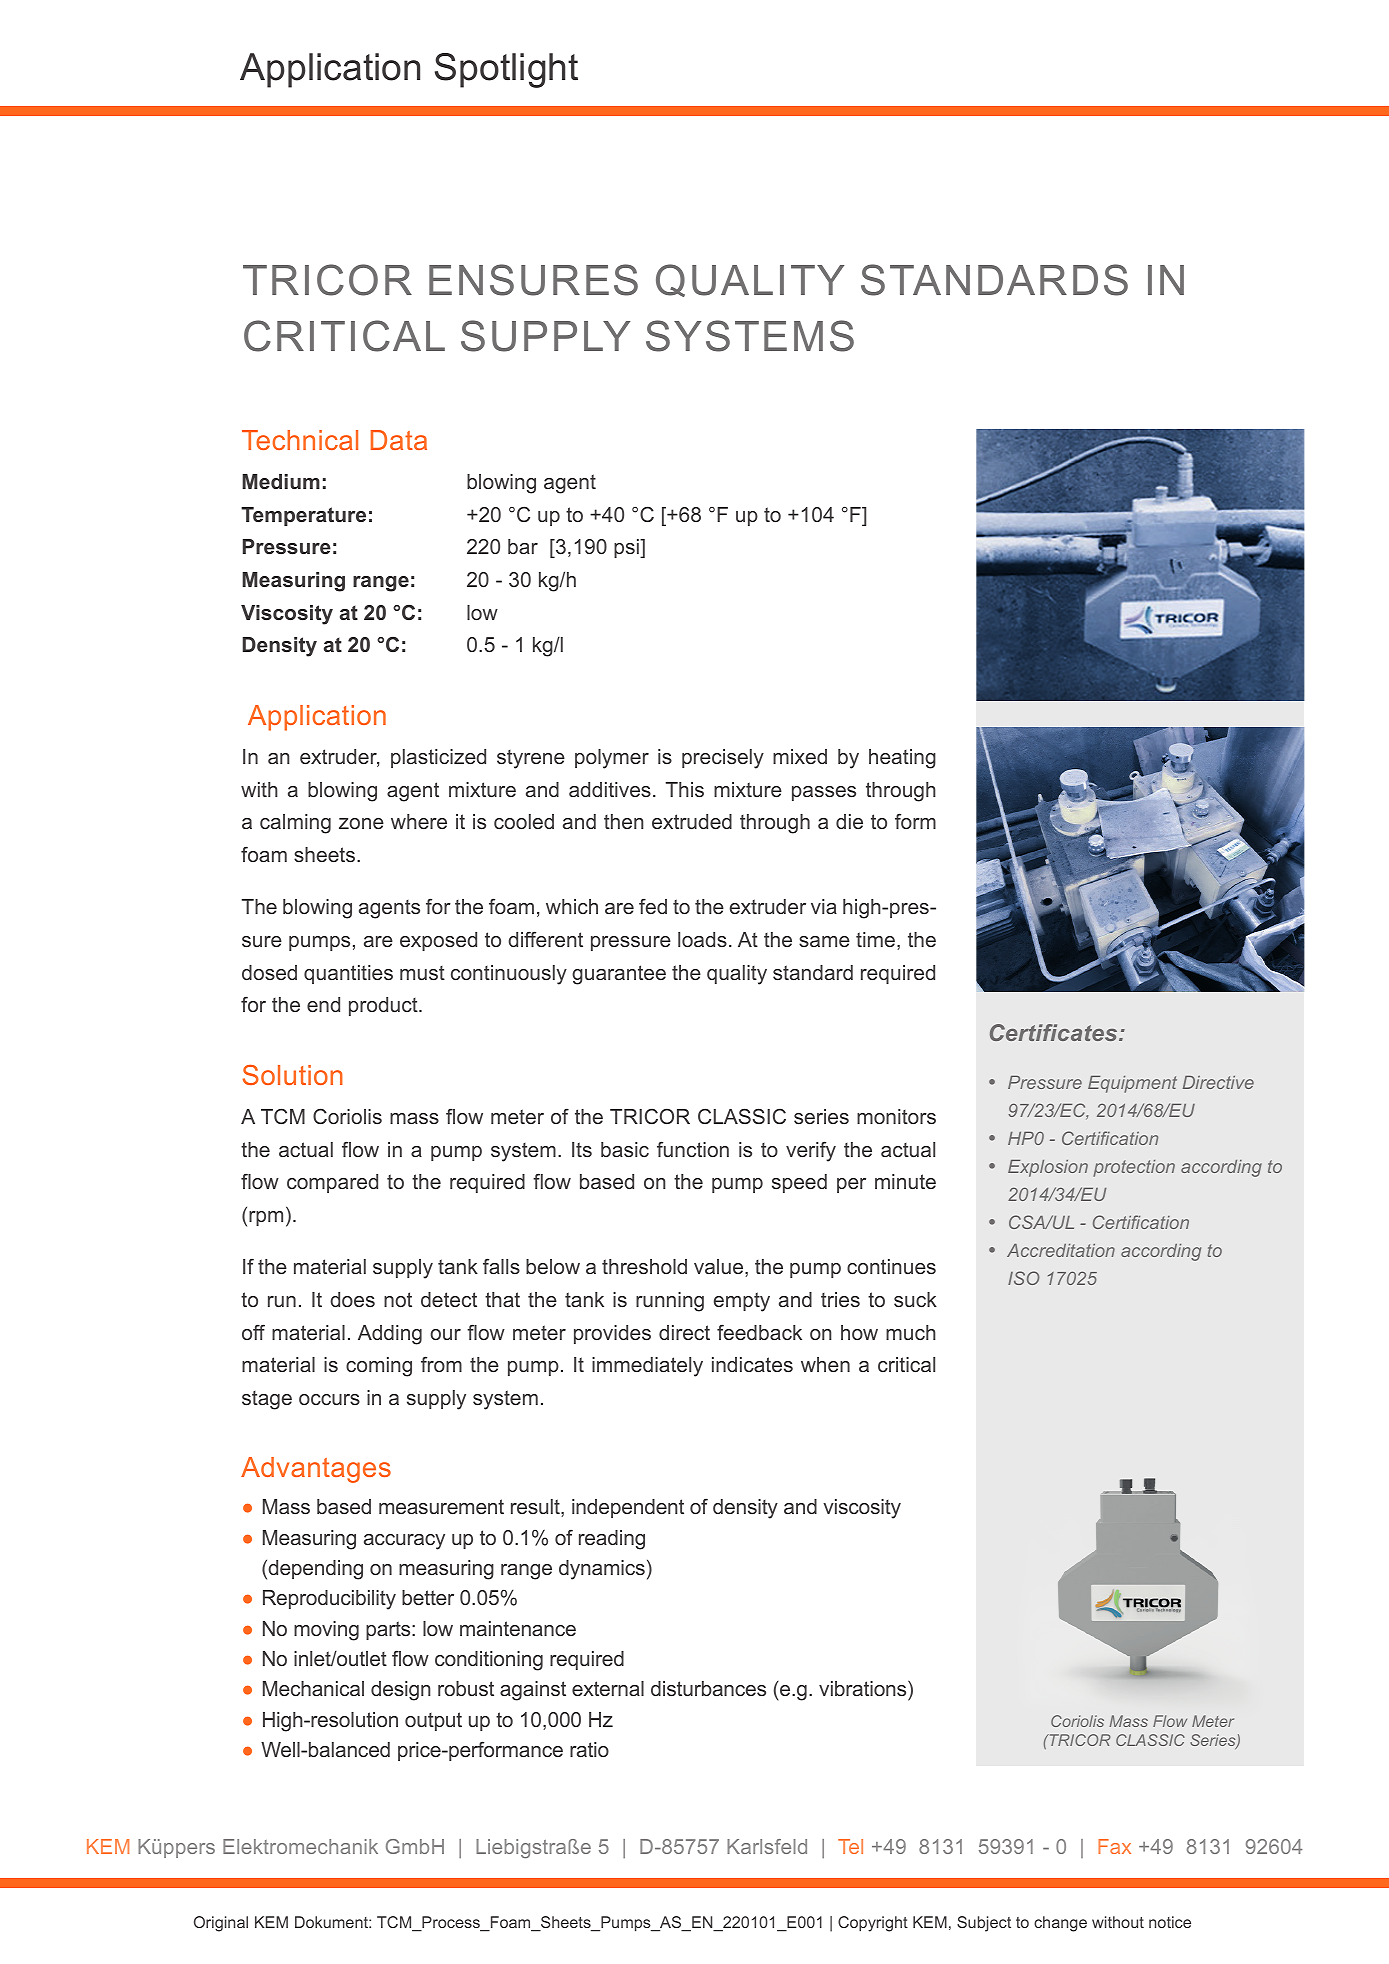 The height and width of the page is (1964, 1389). Describe the element at coordinates (329, 1399) in the page. I see `occurs` at that location.
